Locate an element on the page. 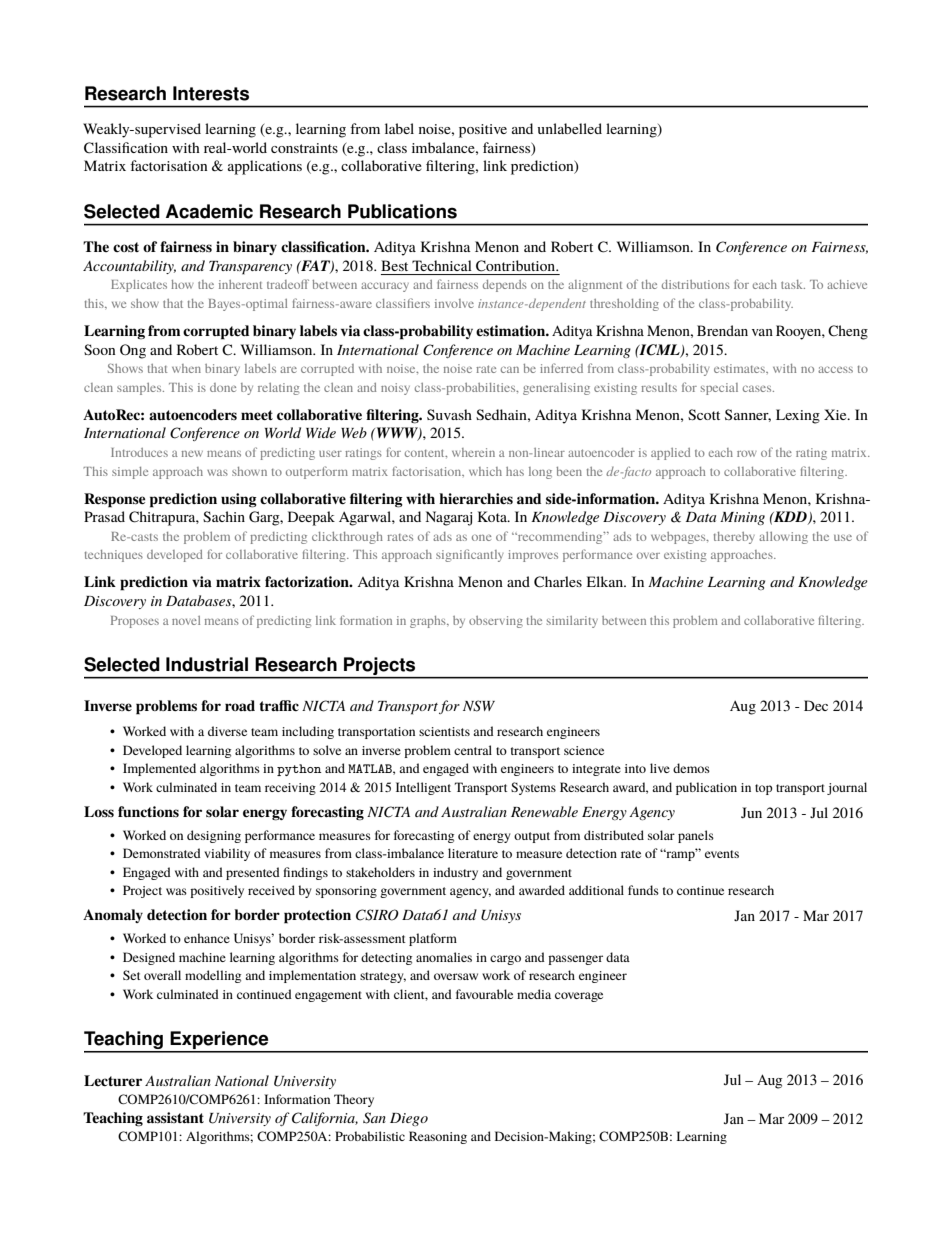 The height and width of the page is (1233, 952). constraints is located at coordinates (304, 148).
